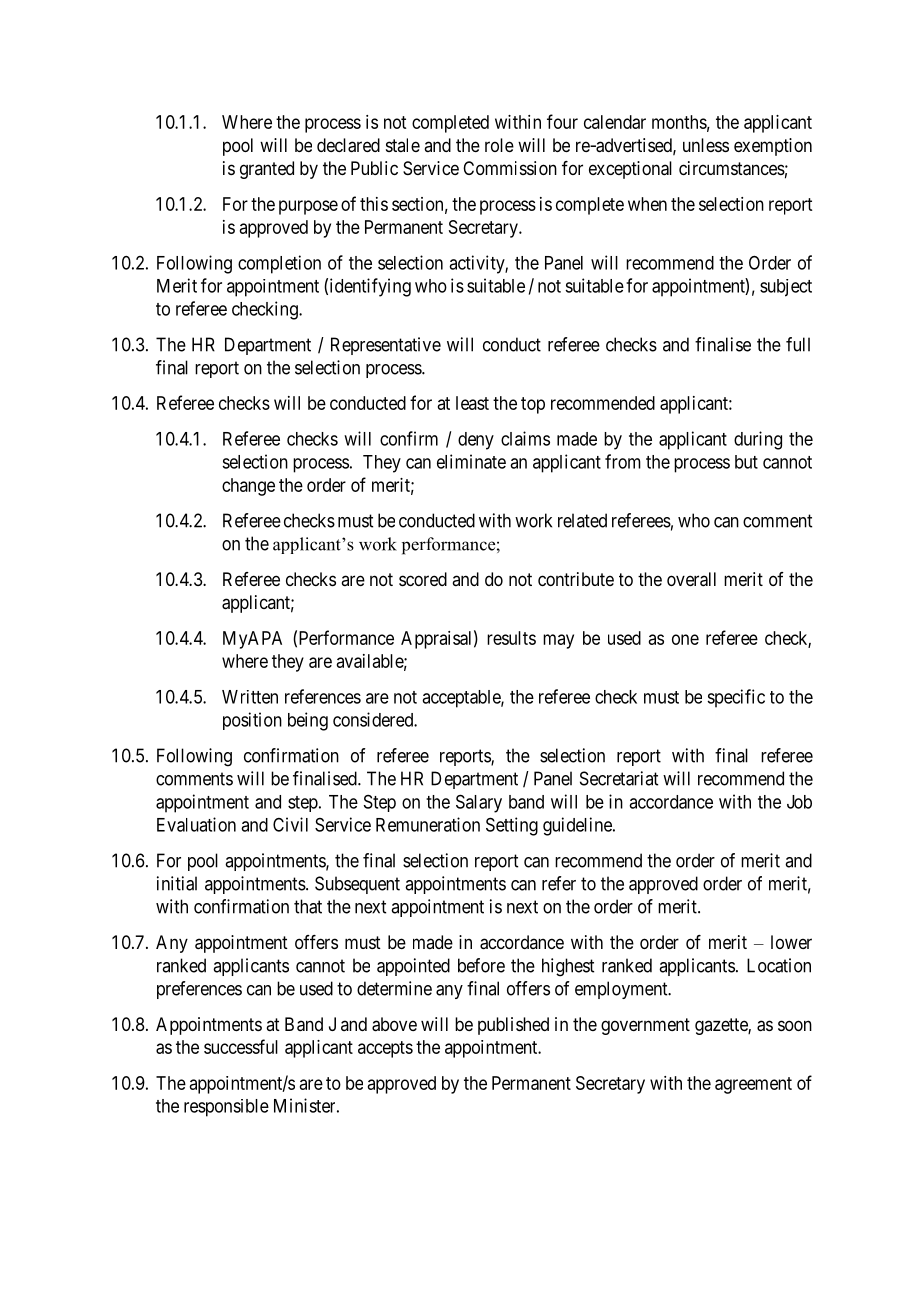 Image resolution: width=924 pixels, height=1308 pixels. What do you see at coordinates (736, 698) in the screenshot?
I see `specific` at bounding box center [736, 698].
